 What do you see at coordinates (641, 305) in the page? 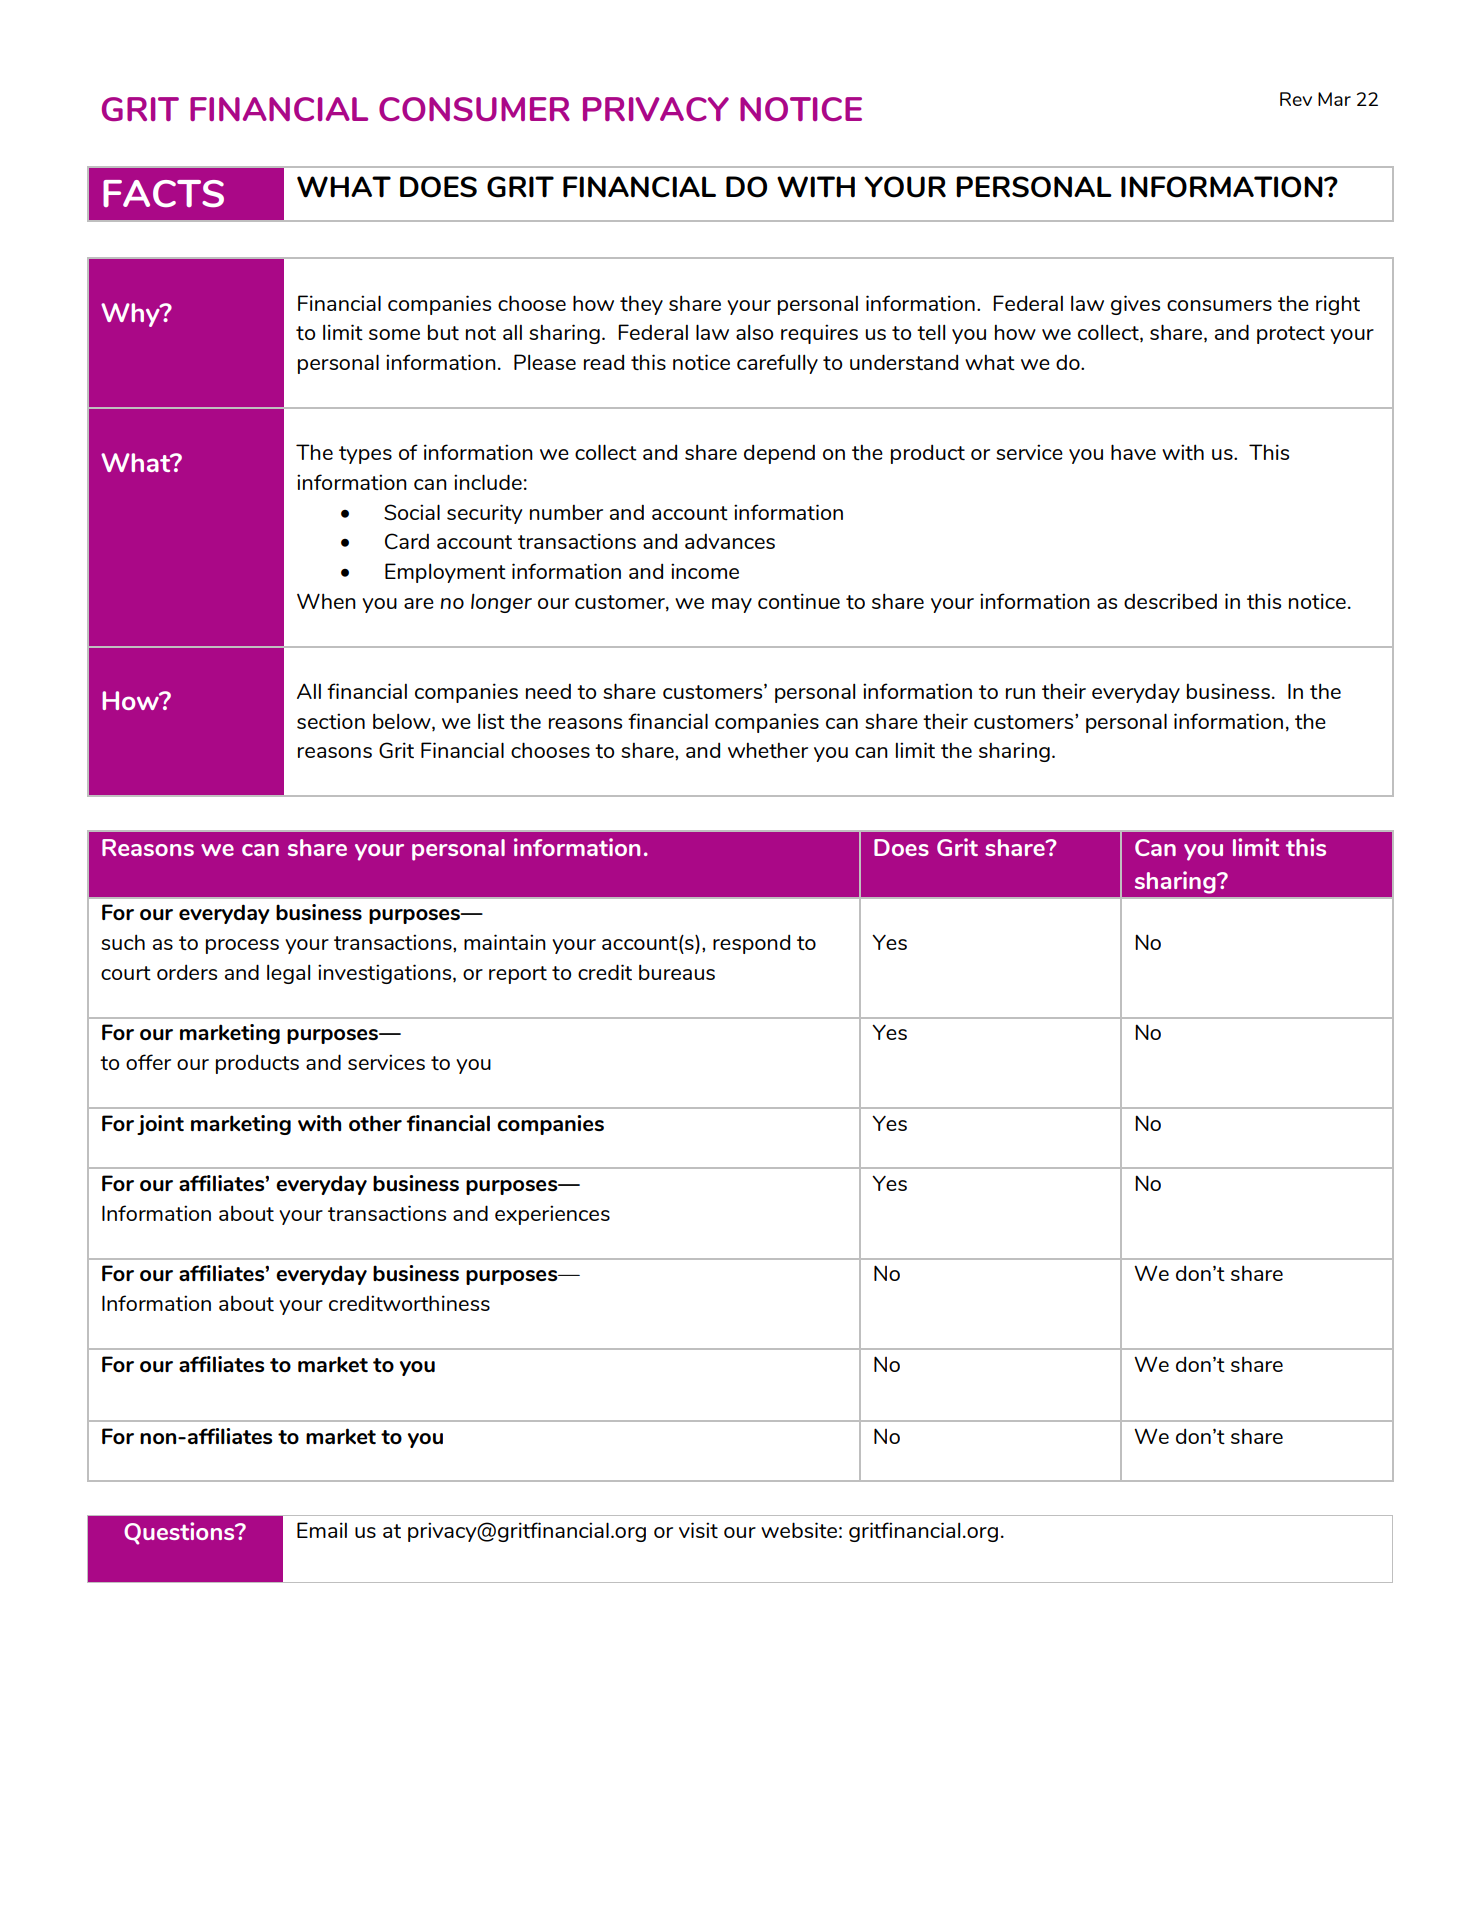
I see `they` at bounding box center [641, 305].
